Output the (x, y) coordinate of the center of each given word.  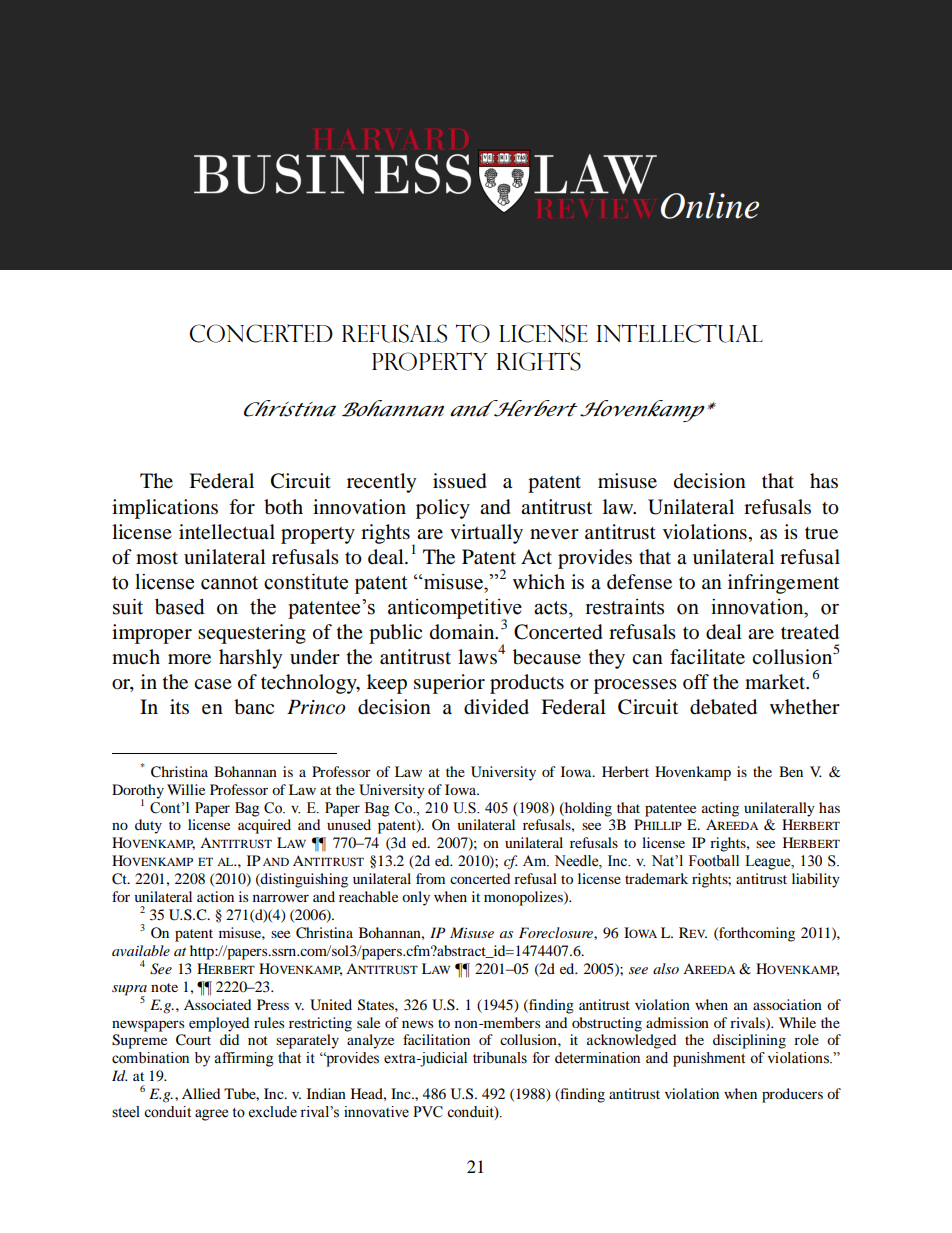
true (821, 533)
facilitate (707, 657)
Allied (201, 1093)
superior (449, 684)
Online (710, 205)
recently (381, 483)
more (189, 659)
